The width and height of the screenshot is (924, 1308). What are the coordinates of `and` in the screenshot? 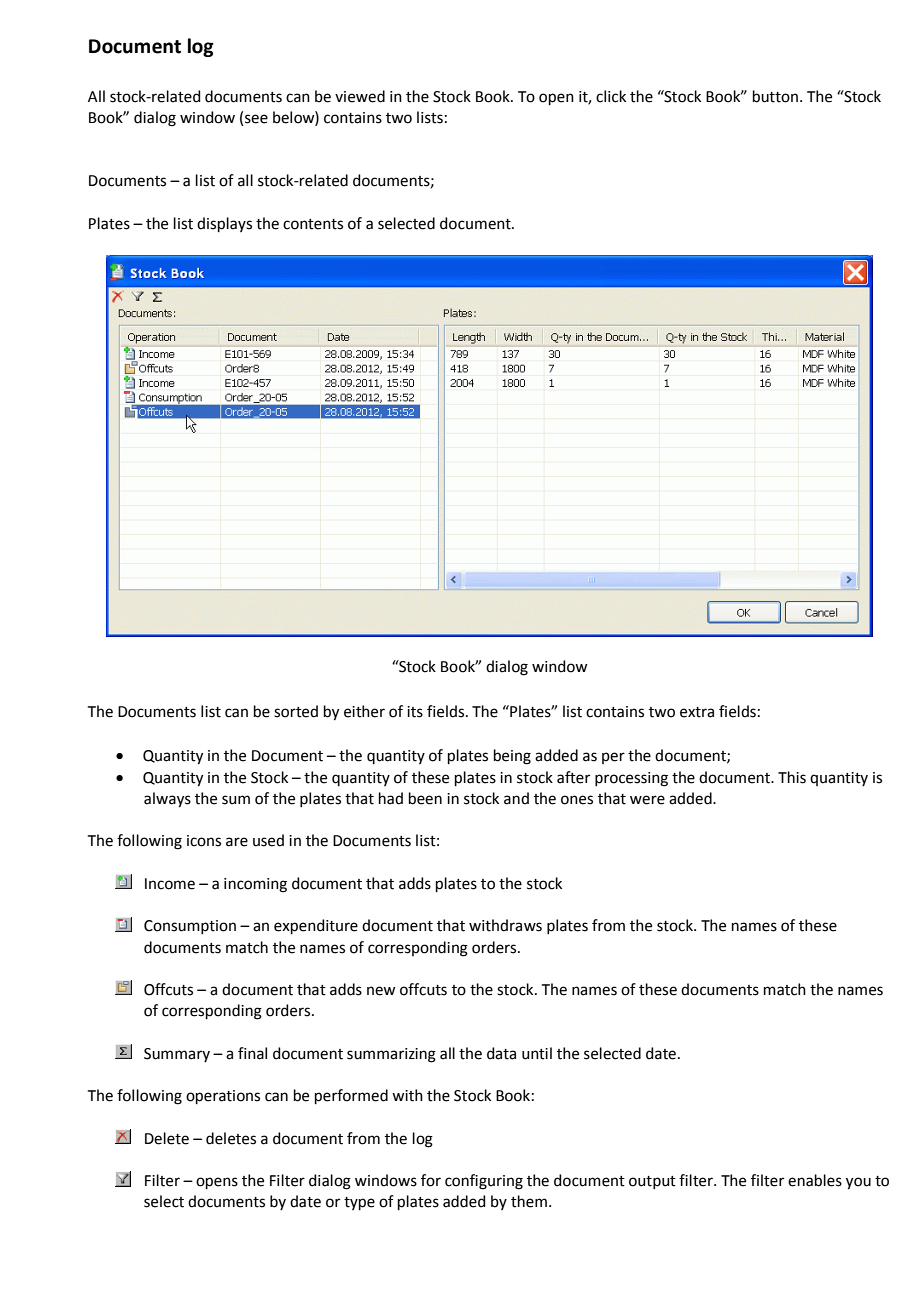 It's located at (516, 798).
